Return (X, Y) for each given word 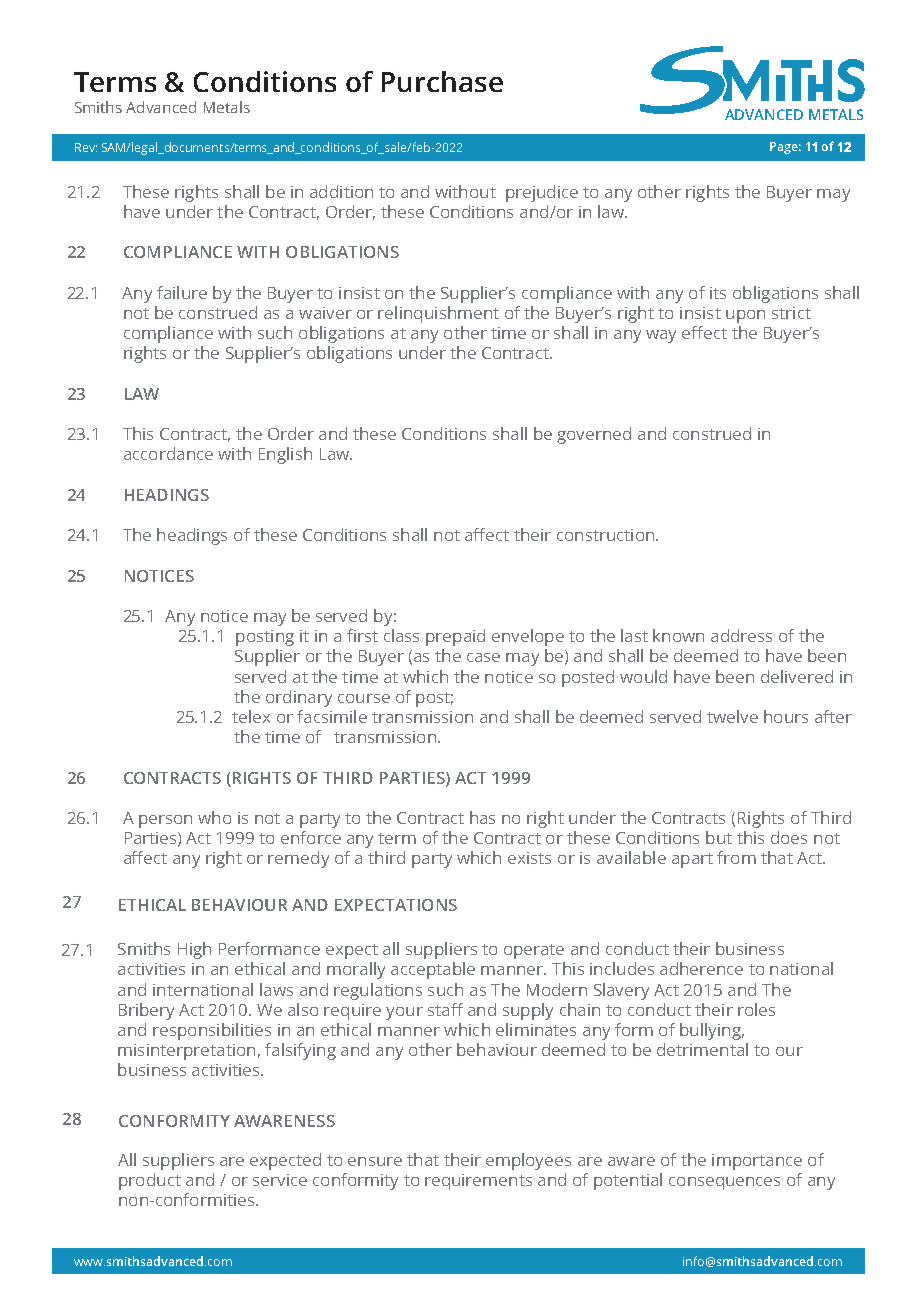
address (741, 635)
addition (341, 191)
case (483, 657)
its (718, 293)
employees (528, 1161)
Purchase (442, 81)
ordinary (299, 698)
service (280, 1180)
